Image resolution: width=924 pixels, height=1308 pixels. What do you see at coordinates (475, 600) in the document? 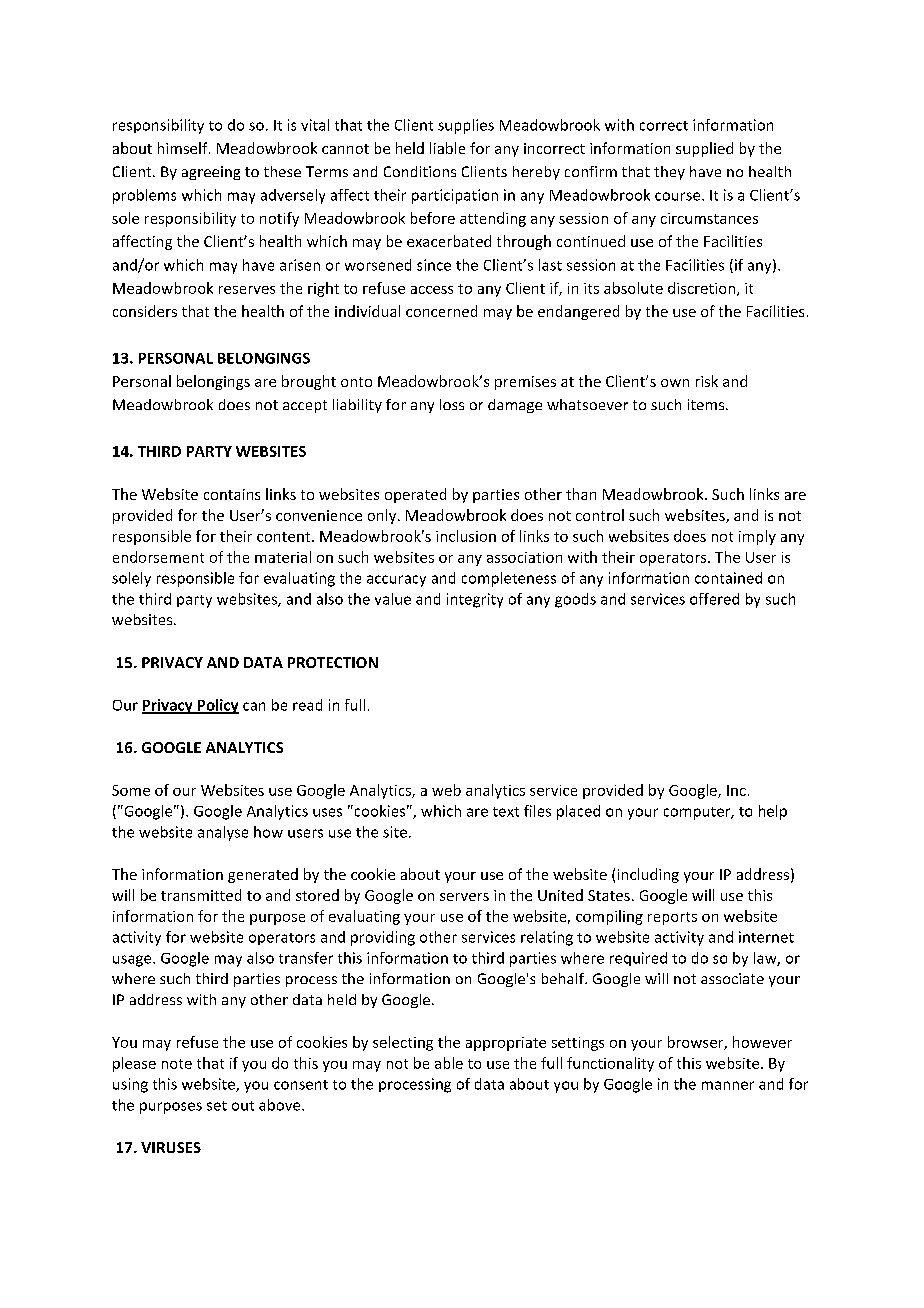
I see `integrity` at bounding box center [475, 600].
